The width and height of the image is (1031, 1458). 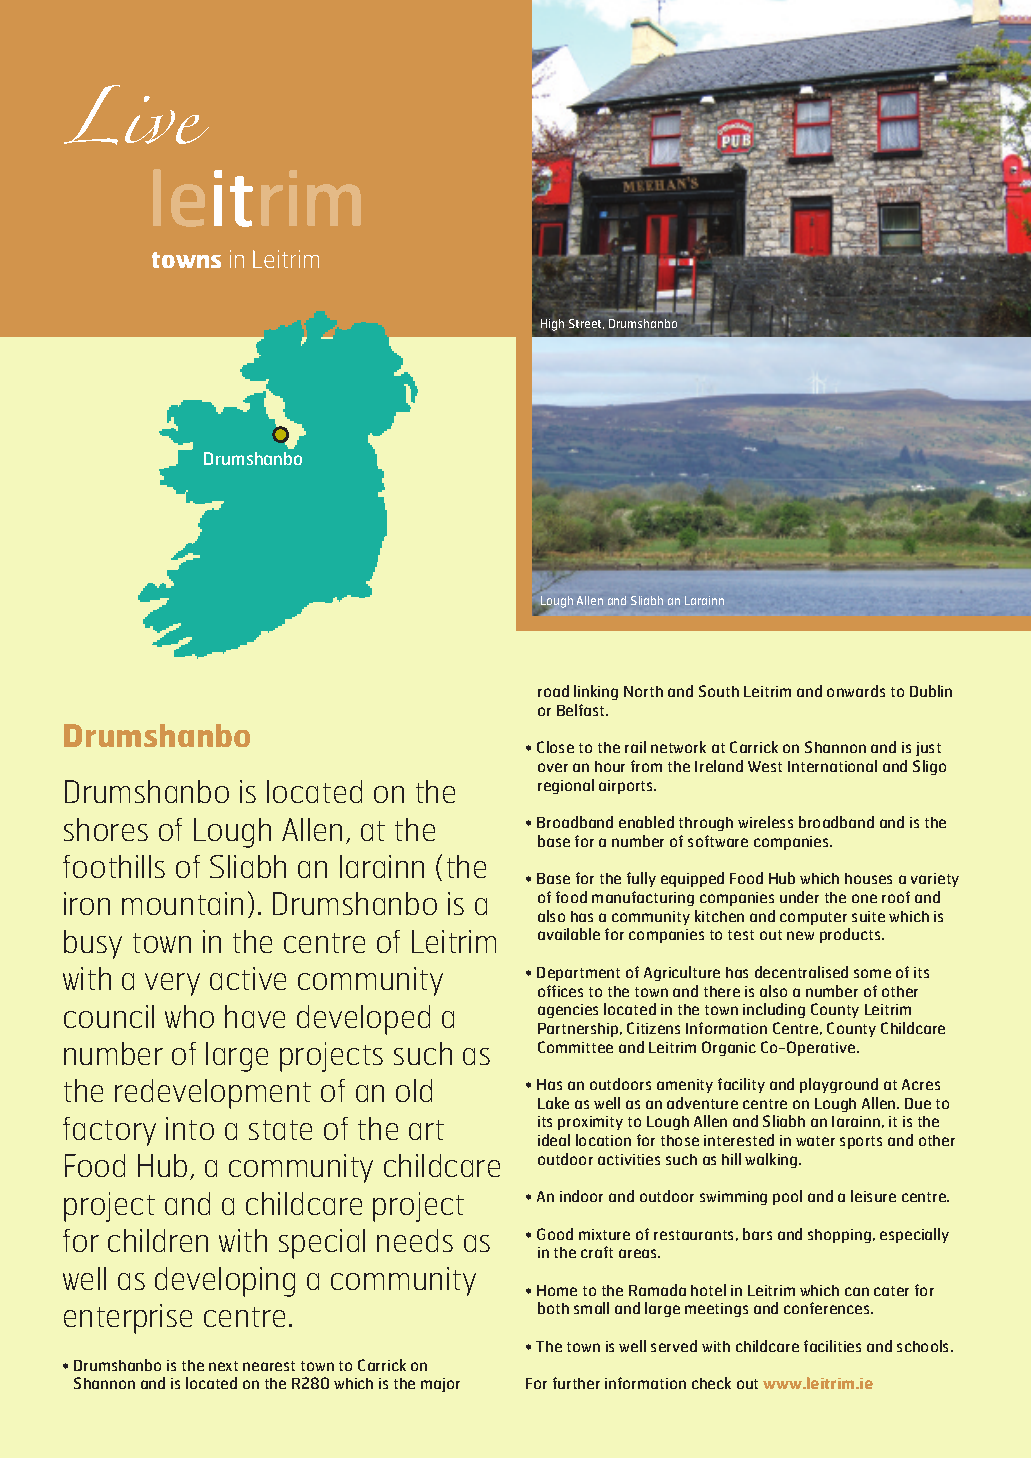 I want to click on Dublin, so click(x=931, y=691).
